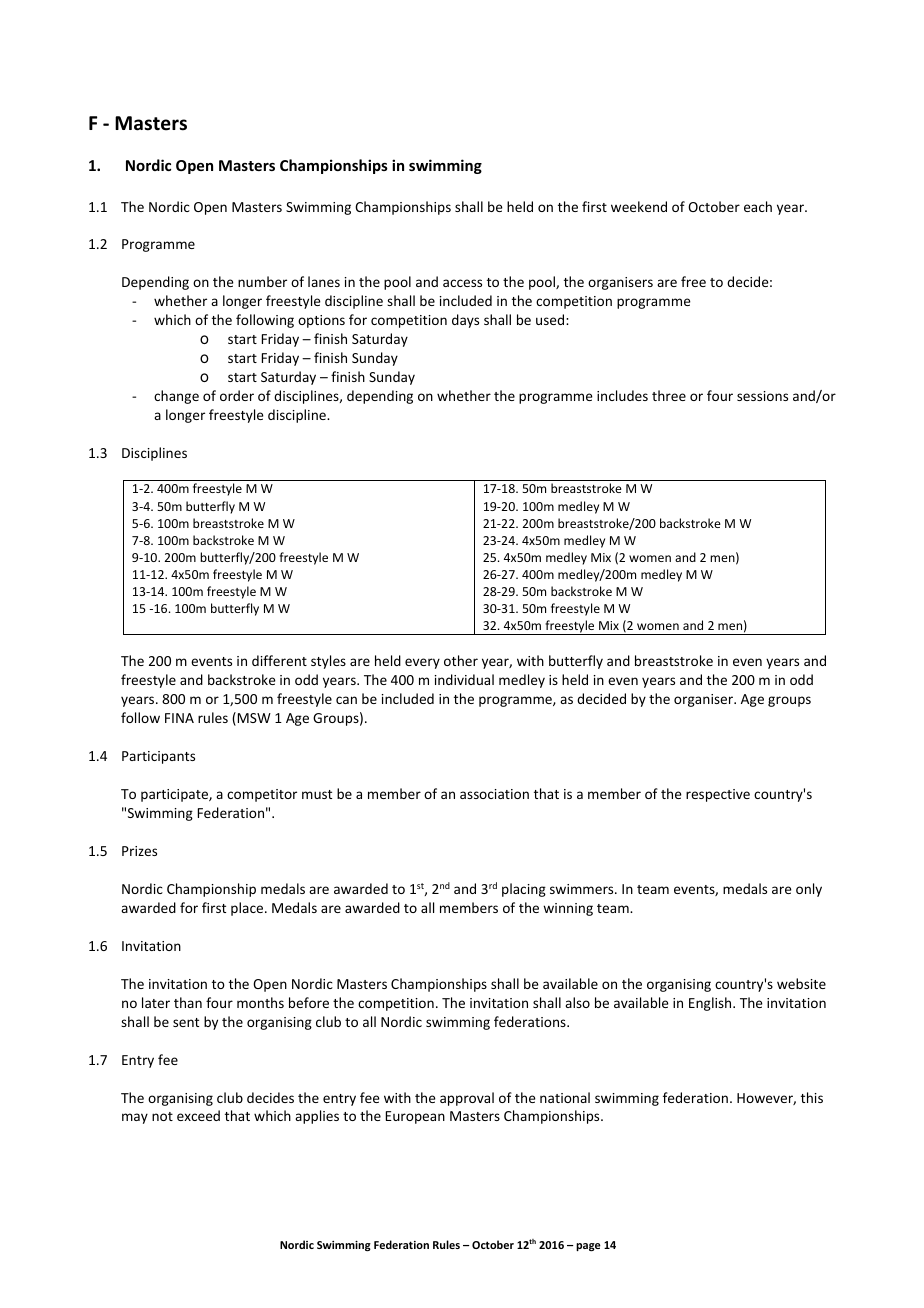 The height and width of the page is (1308, 924). I want to click on other, so click(461, 660).
